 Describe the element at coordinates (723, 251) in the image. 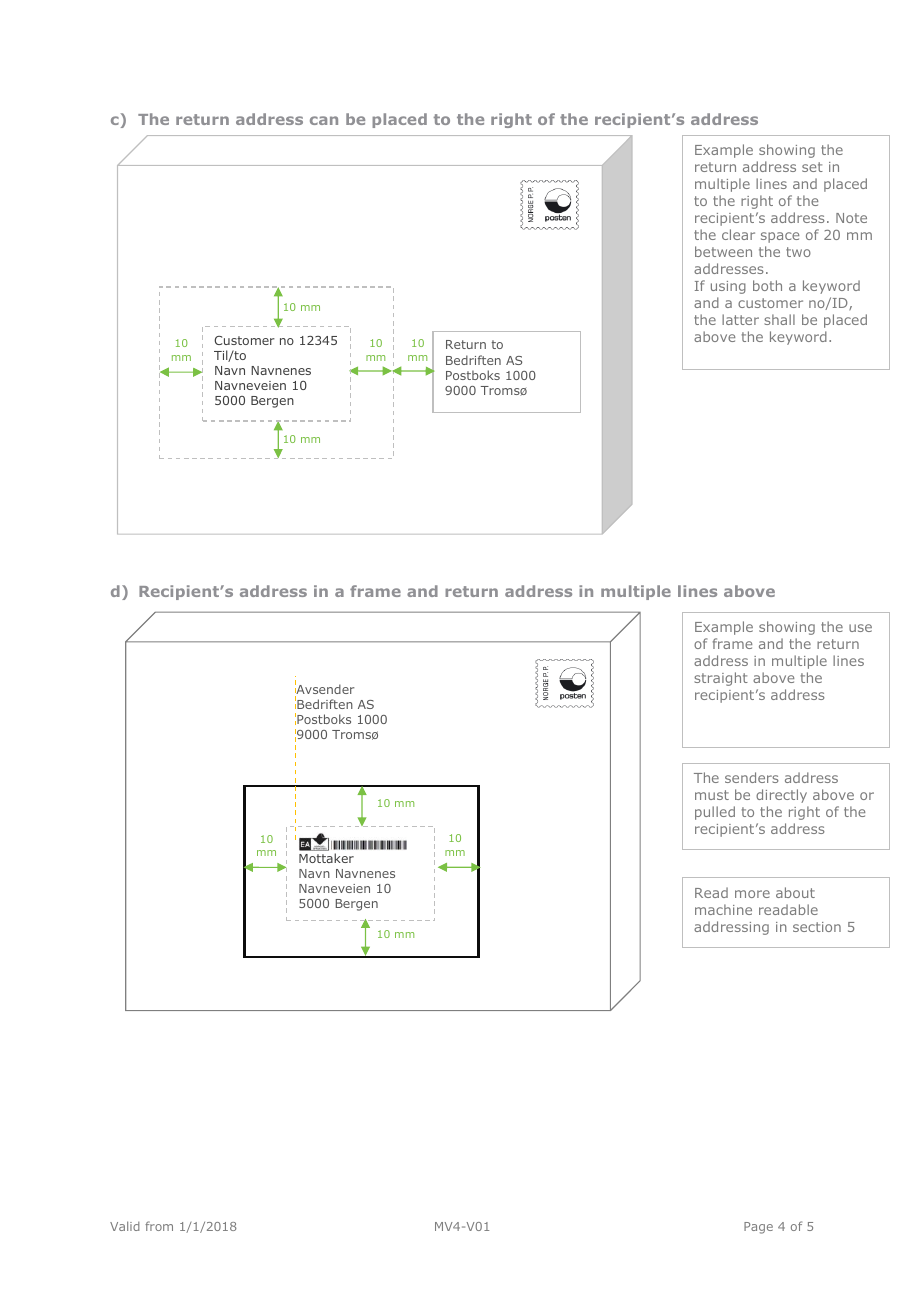

I see `between` at that location.
